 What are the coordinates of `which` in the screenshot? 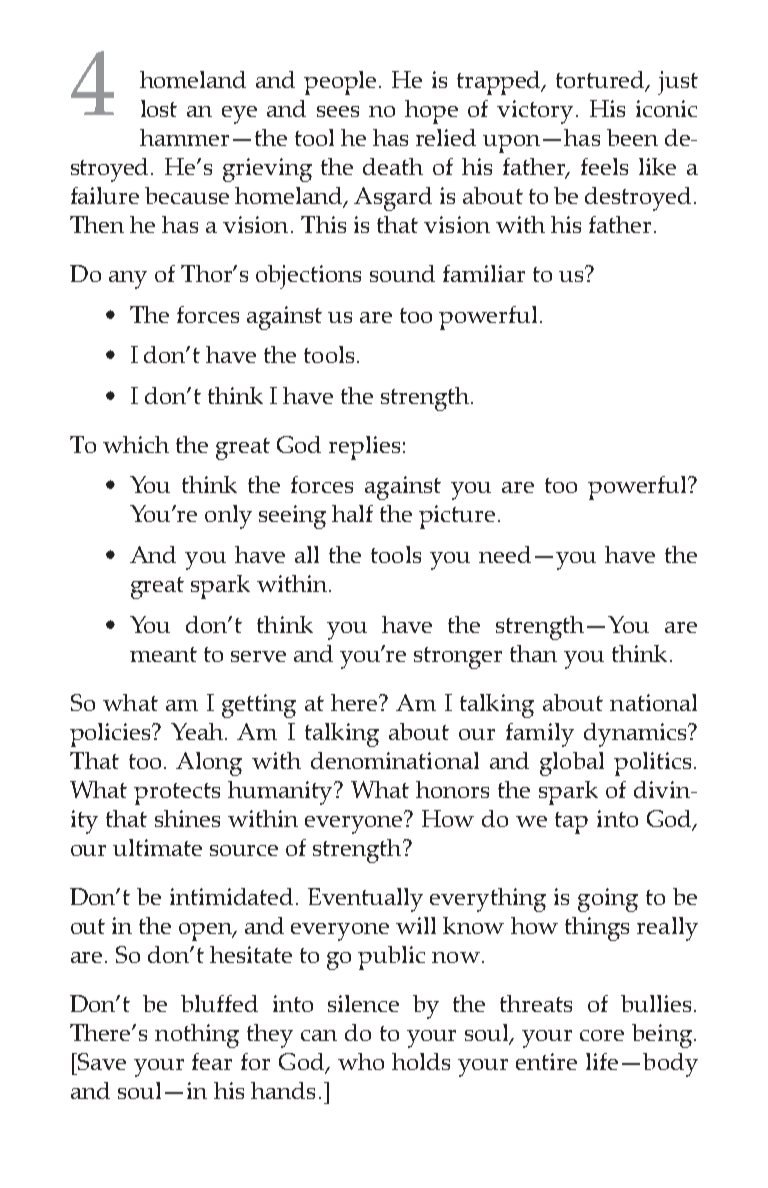 It's located at (136, 444).
